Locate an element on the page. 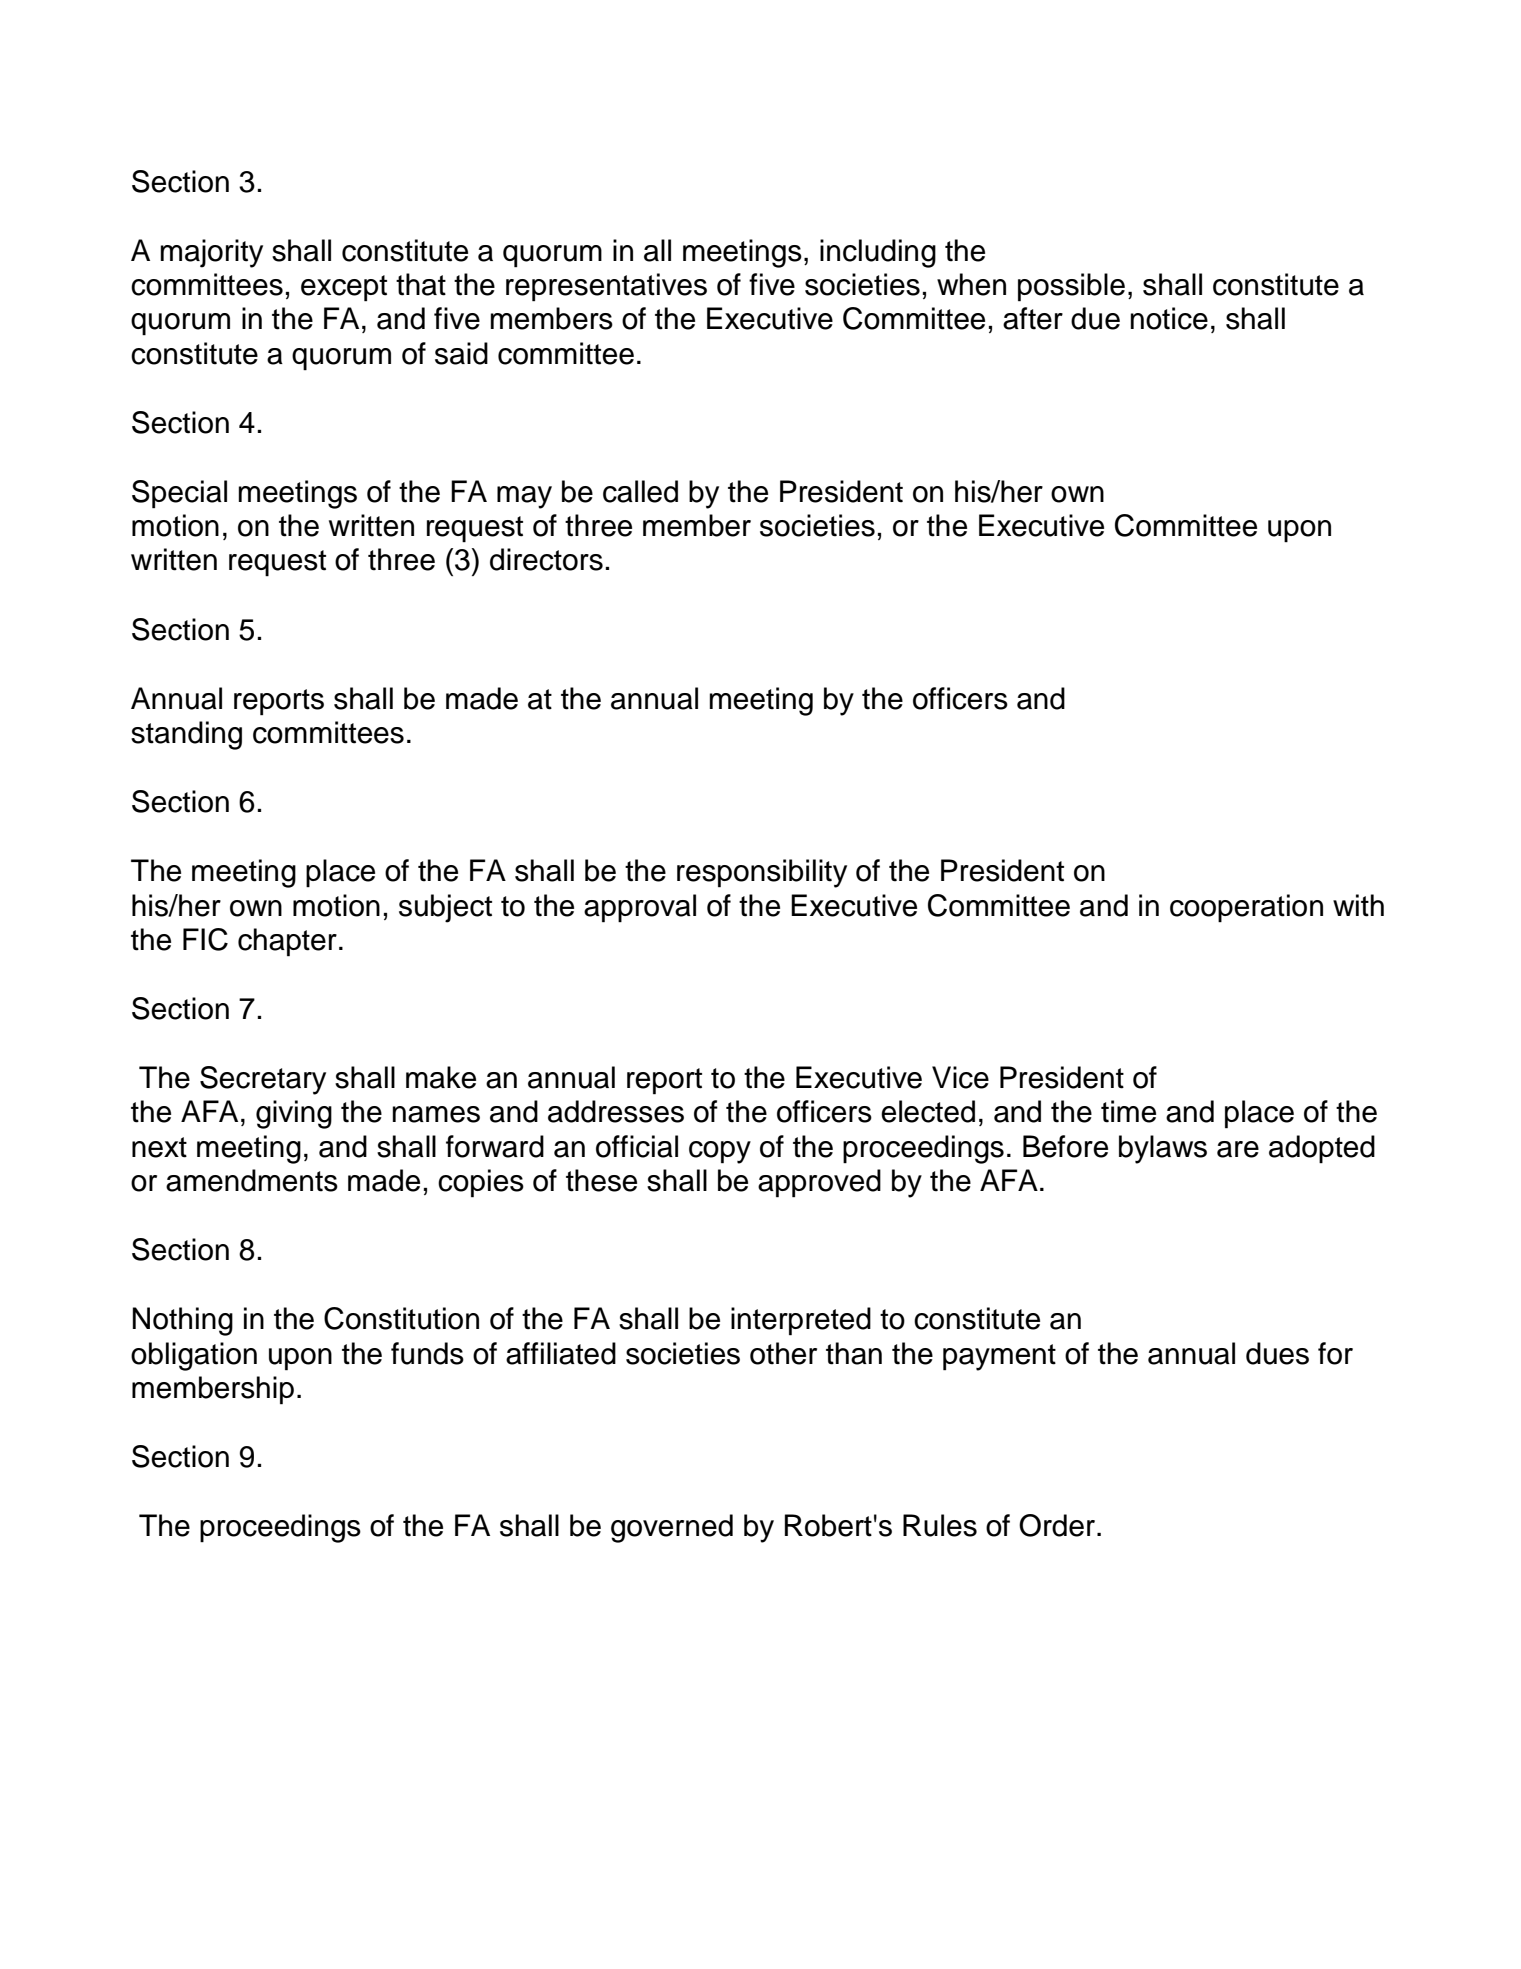 The image size is (1521, 1969). except is located at coordinates (344, 288).
